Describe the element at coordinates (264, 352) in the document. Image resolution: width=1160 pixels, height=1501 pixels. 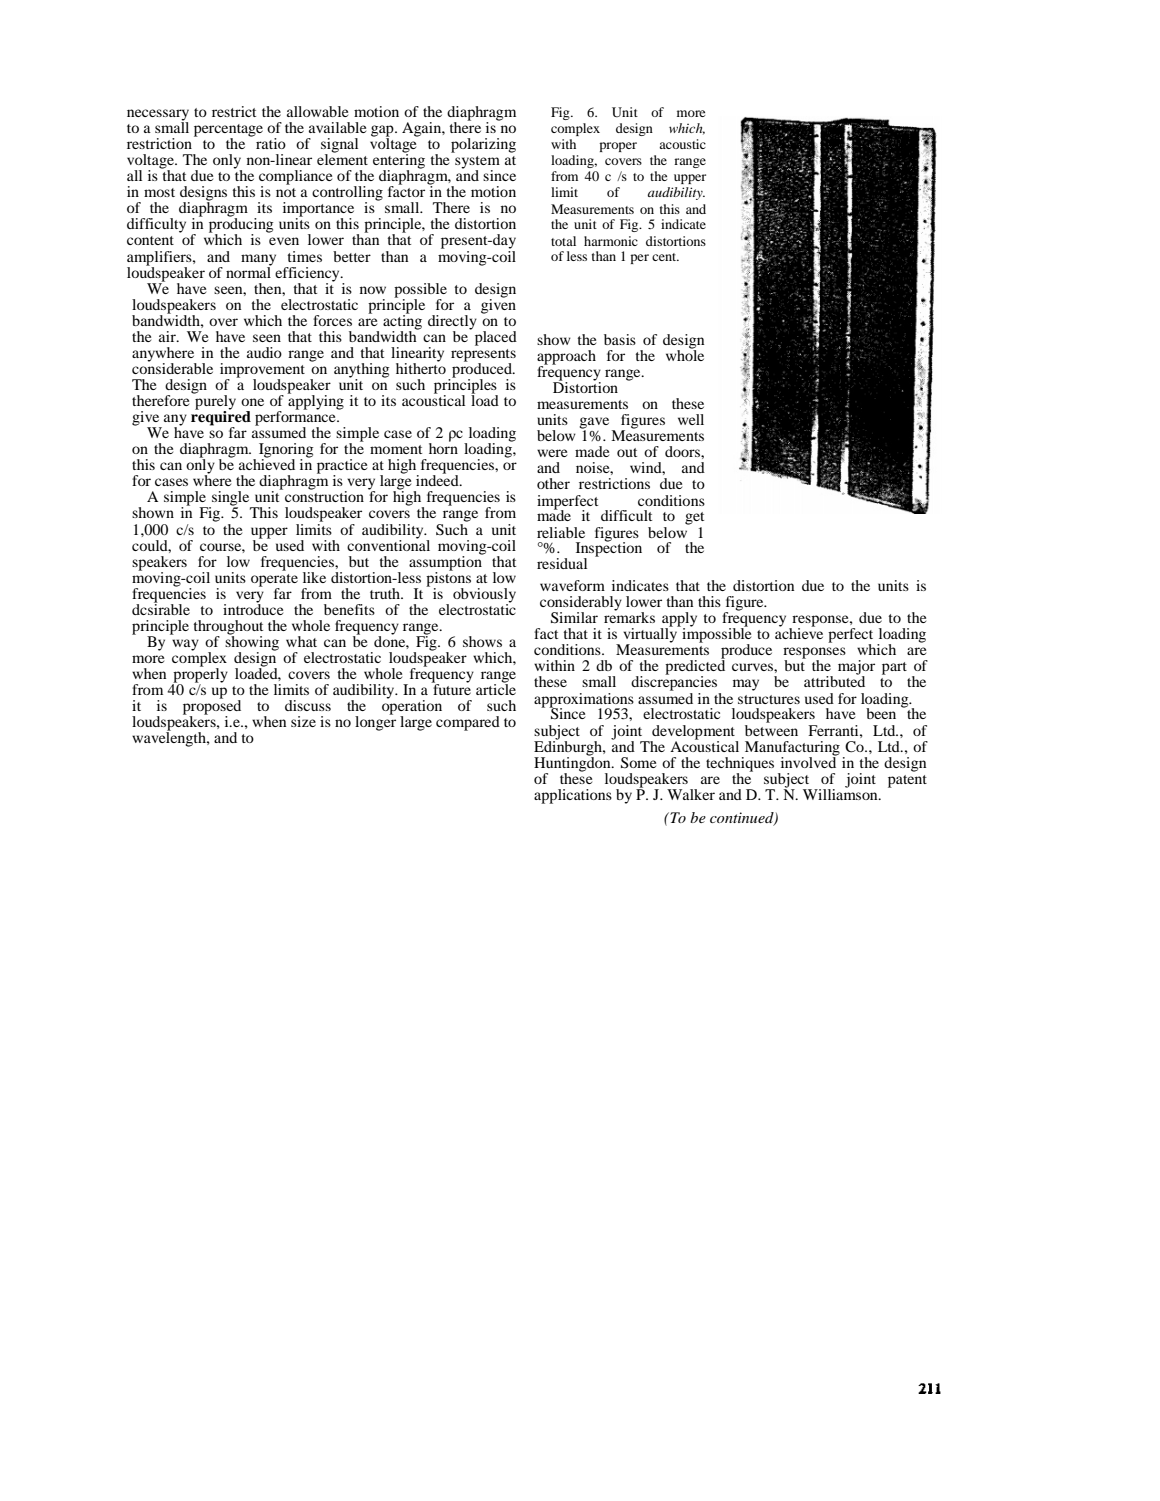
I see `audio` at that location.
